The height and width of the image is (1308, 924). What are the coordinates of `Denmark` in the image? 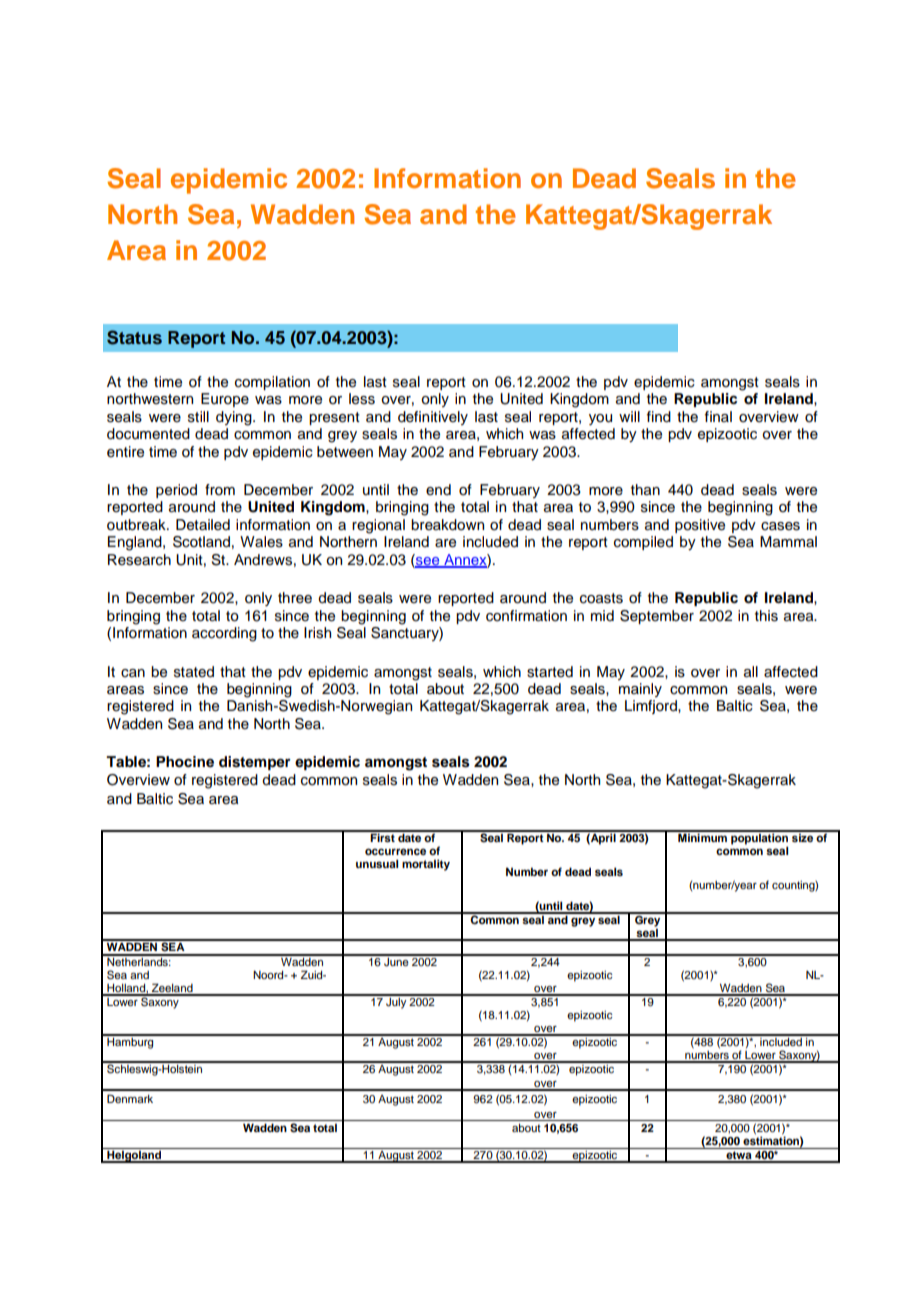 It's located at (130, 1098).
